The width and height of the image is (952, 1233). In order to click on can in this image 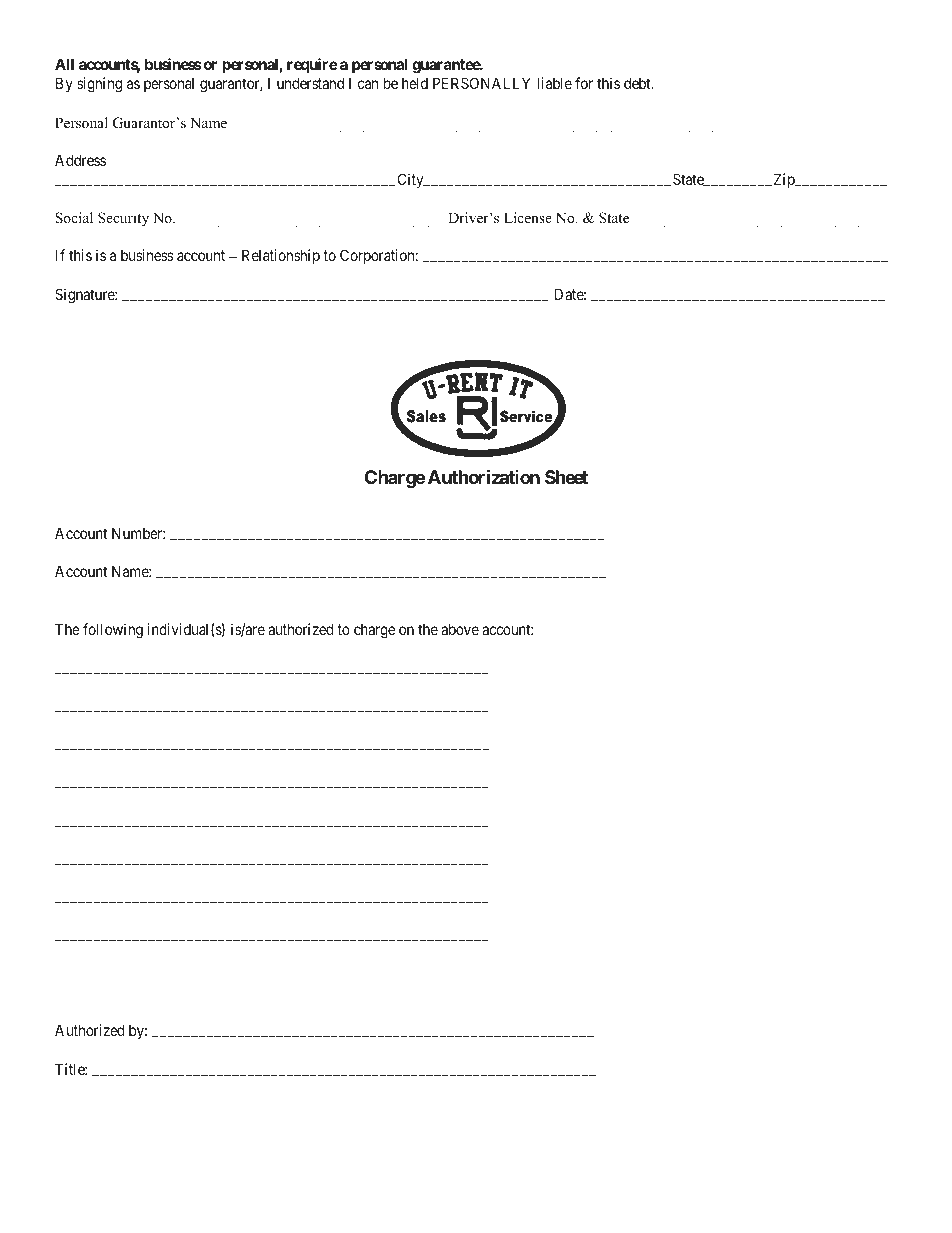, I will do `click(368, 84)`.
